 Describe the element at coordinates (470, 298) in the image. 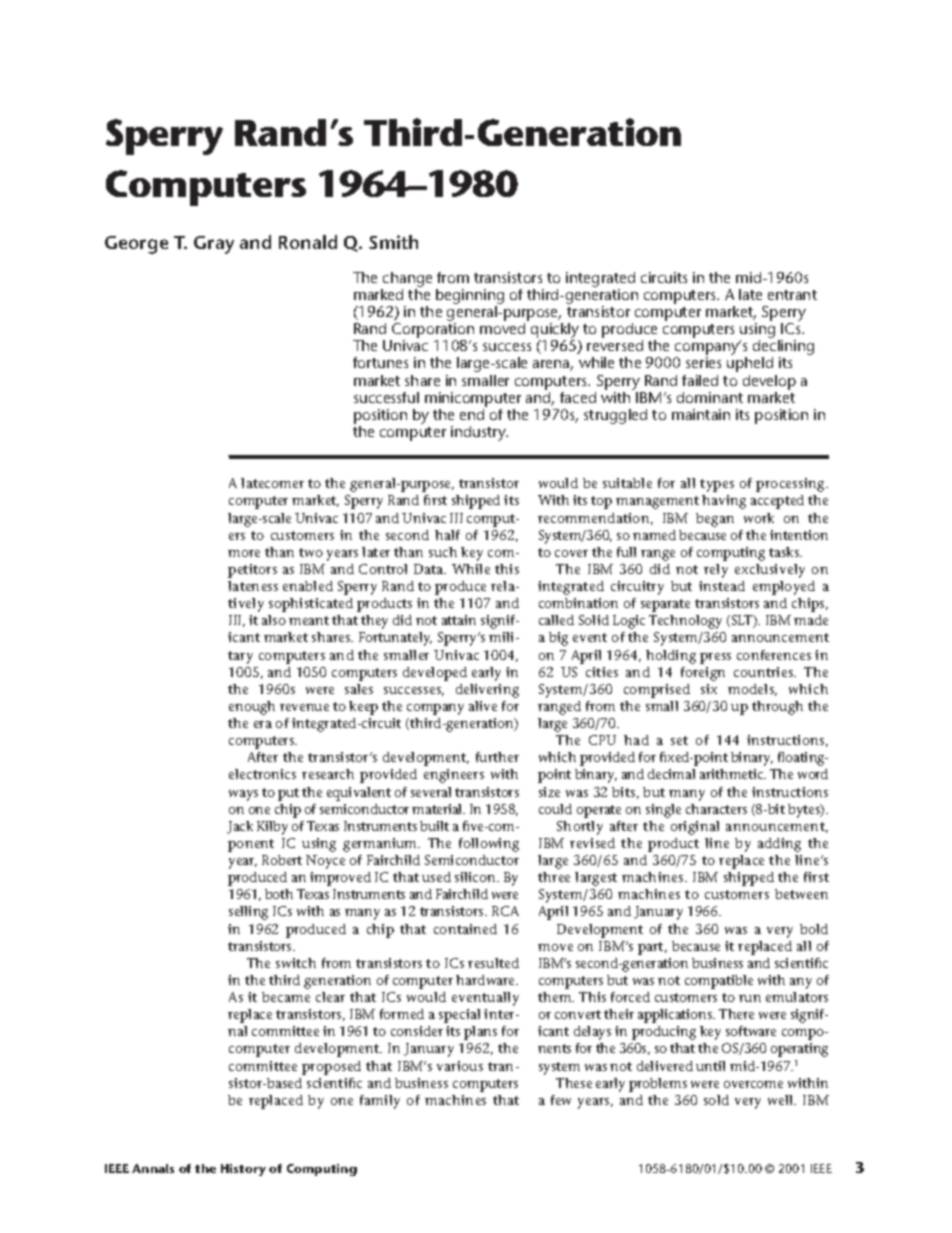

I see `beginning` at that location.
